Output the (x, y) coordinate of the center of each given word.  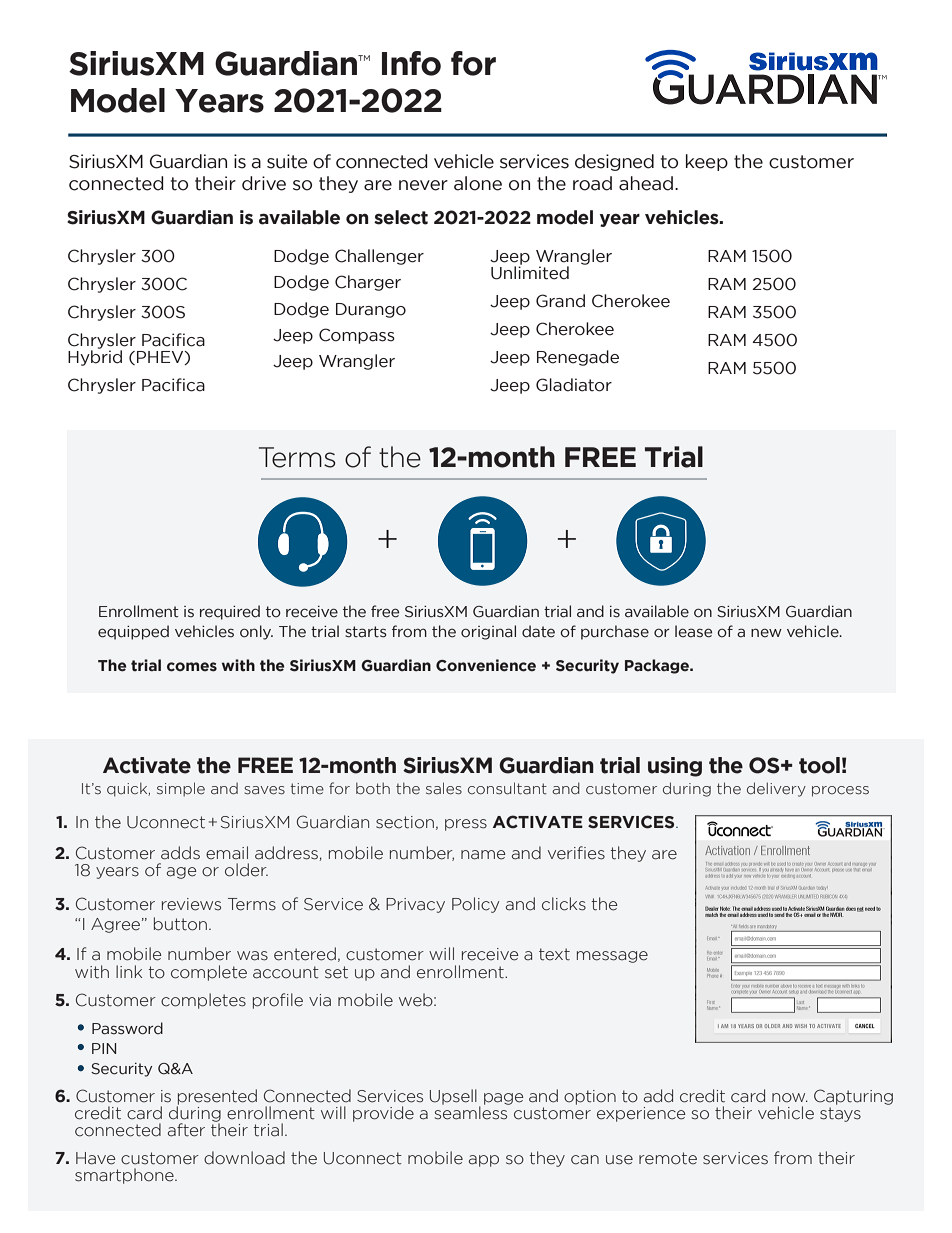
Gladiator (574, 385)
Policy (475, 905)
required (230, 612)
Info (411, 63)
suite (287, 161)
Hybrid (95, 357)
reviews (191, 904)
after (186, 1130)
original (488, 632)
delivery (776, 789)
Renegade (578, 358)
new (766, 633)
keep (707, 162)
